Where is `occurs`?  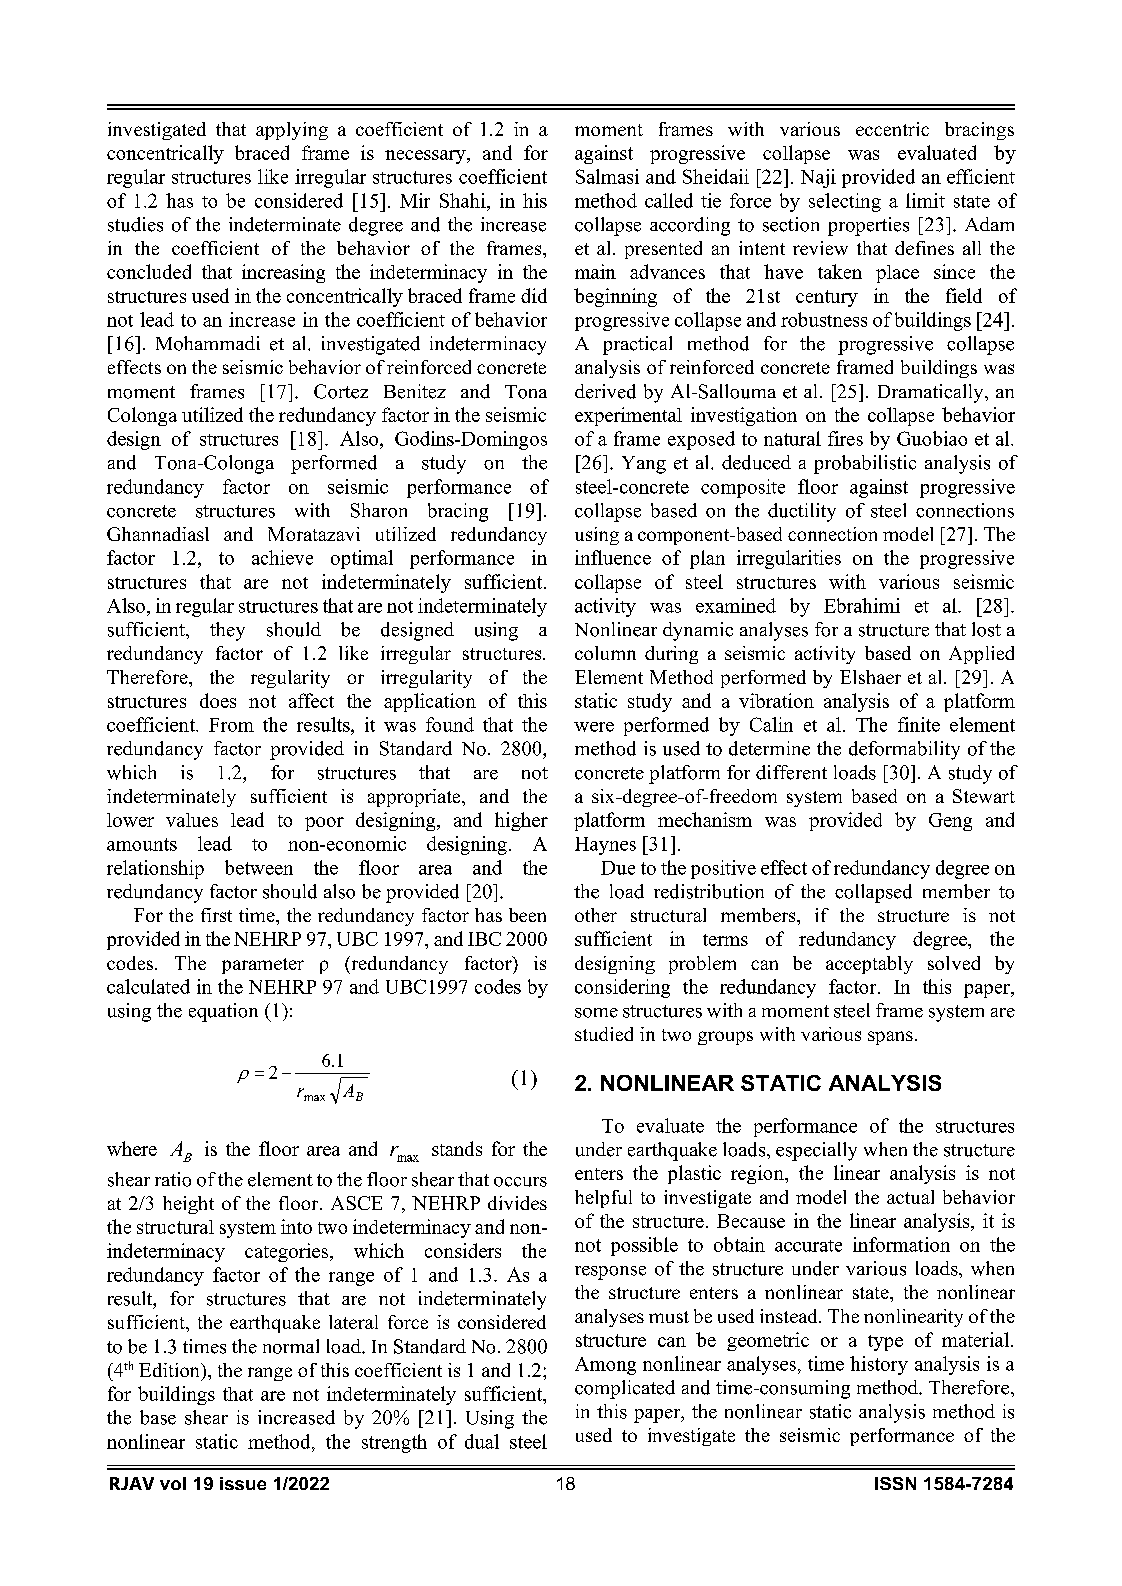
occurs is located at coordinates (520, 1182).
